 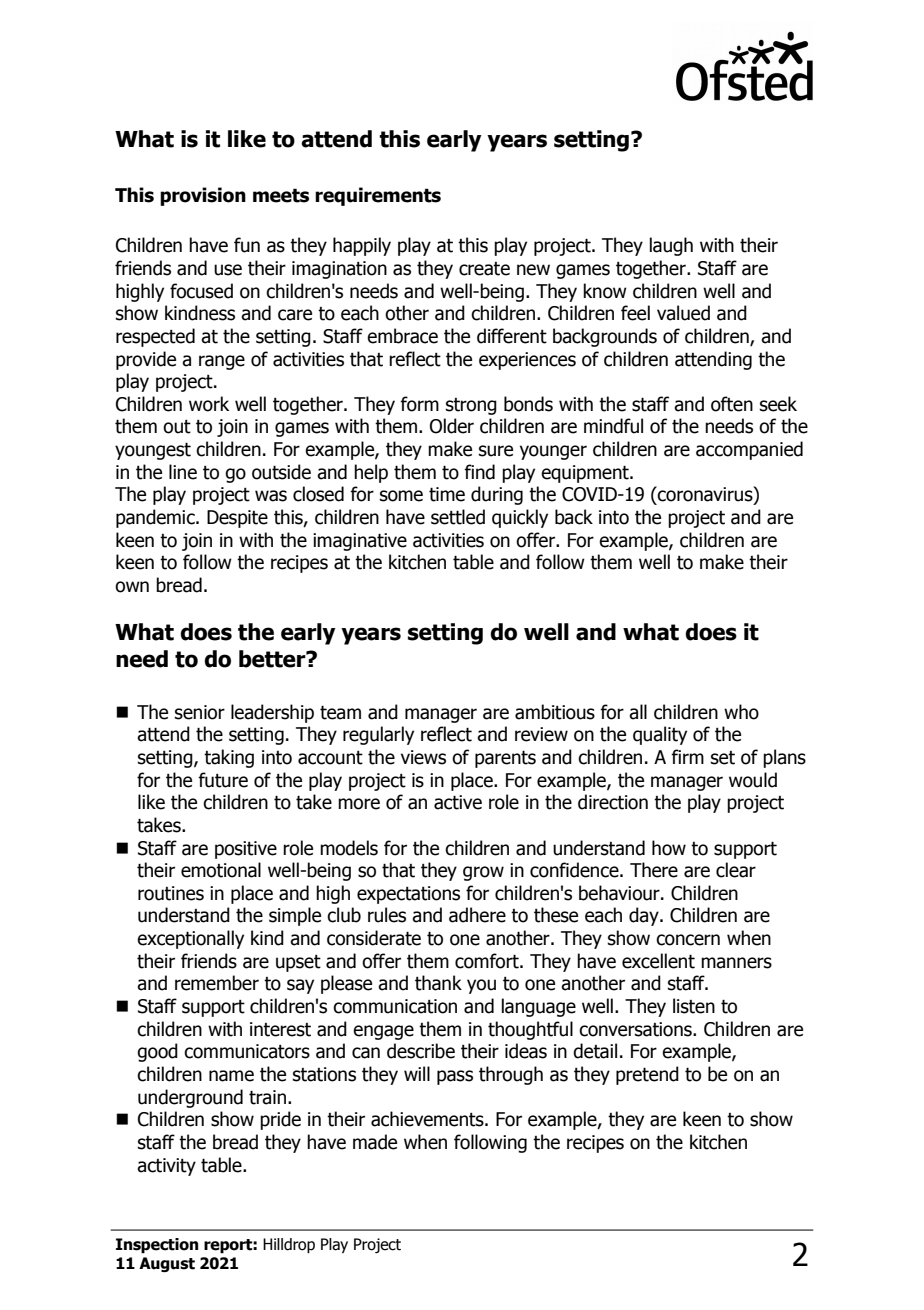 I want to click on clear, so click(x=736, y=870).
